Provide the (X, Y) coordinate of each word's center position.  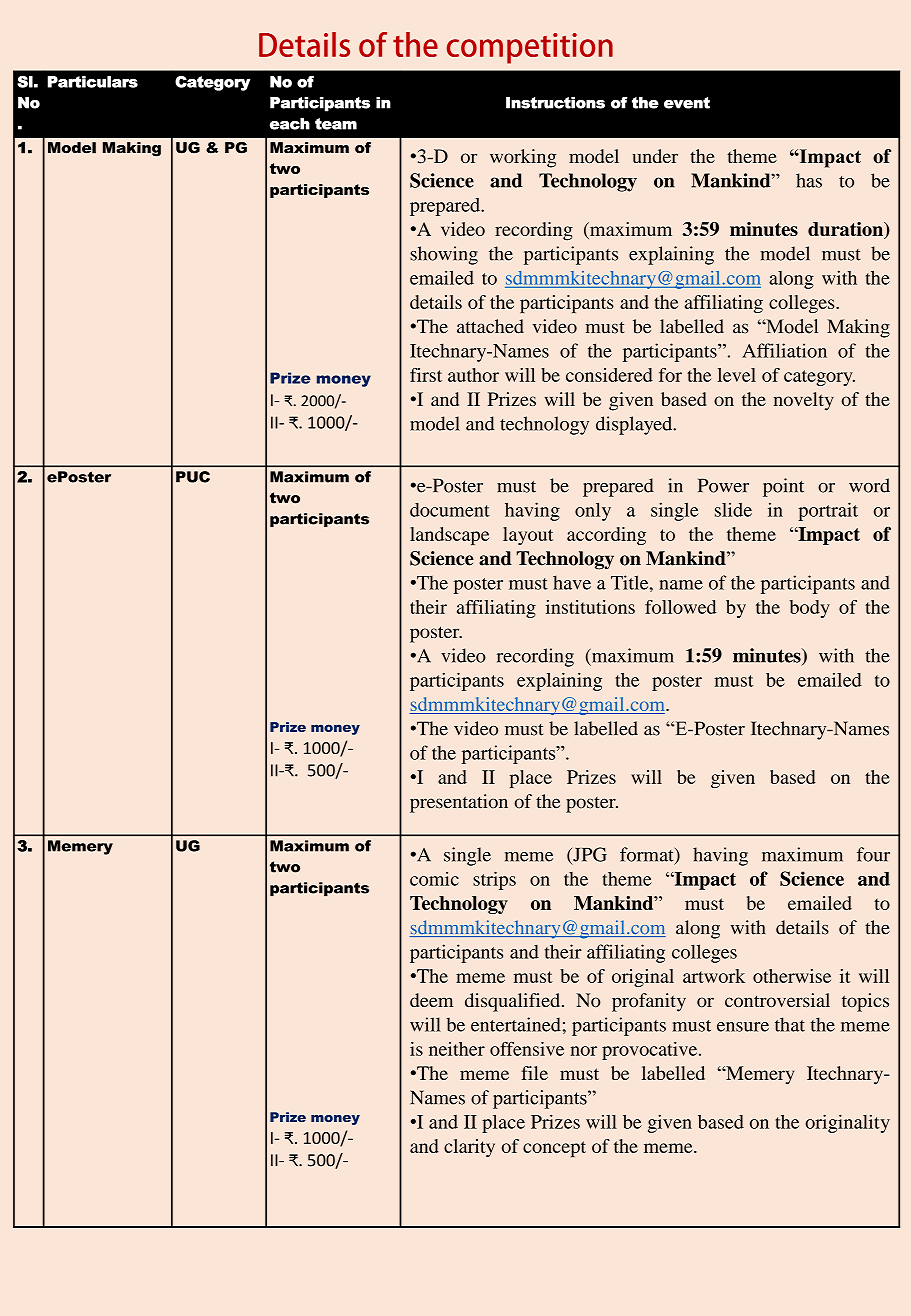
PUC (193, 477)
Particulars (92, 82)
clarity (469, 1148)
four (873, 854)
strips (494, 880)
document (450, 510)
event (687, 103)
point (783, 487)
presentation (459, 803)
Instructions (555, 103)
